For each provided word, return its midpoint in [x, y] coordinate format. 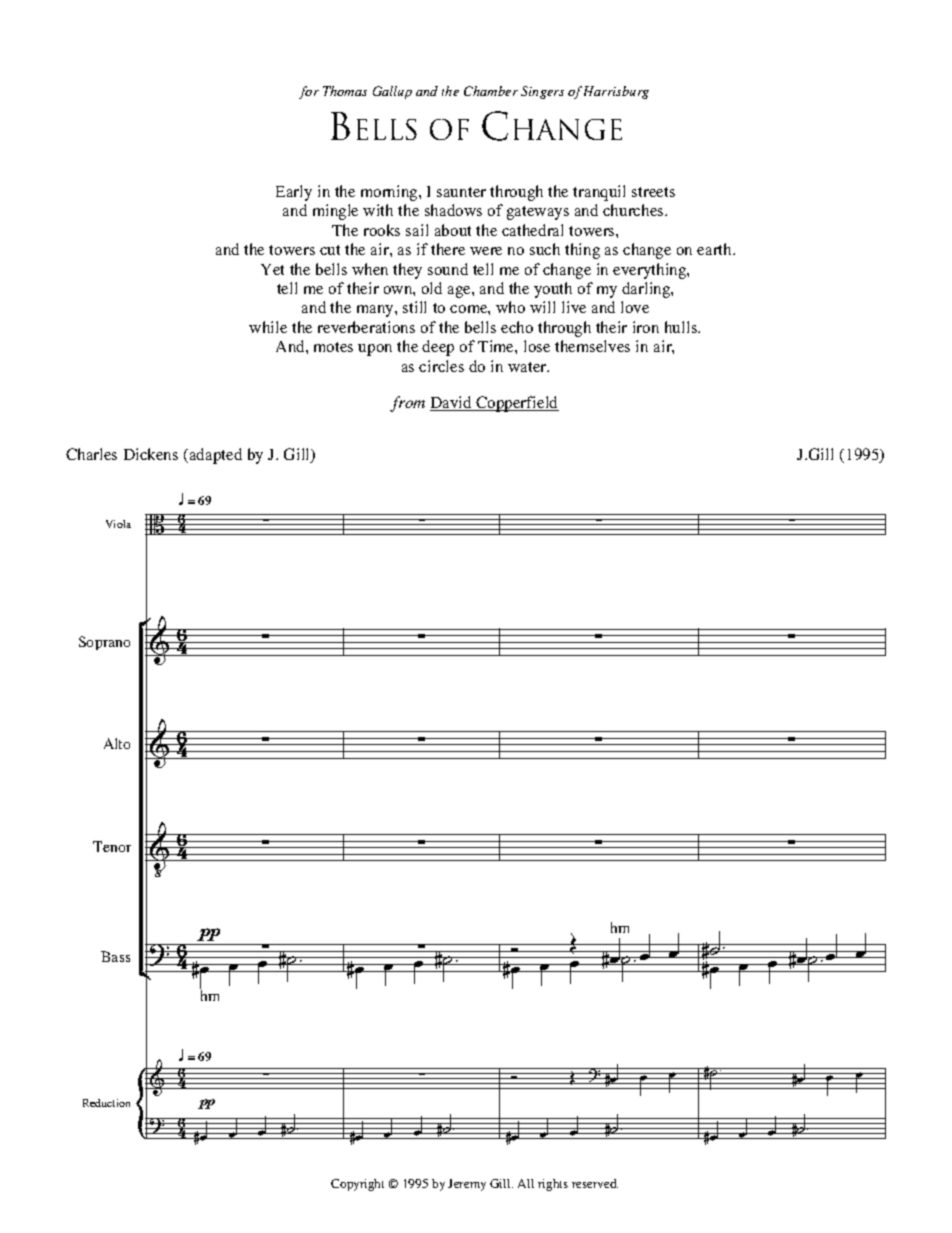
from [407, 404]
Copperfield [516, 404]
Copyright [357, 1185]
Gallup [392, 92]
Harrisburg [616, 92]
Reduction [106, 1103]
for [309, 92]
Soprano [104, 643]
